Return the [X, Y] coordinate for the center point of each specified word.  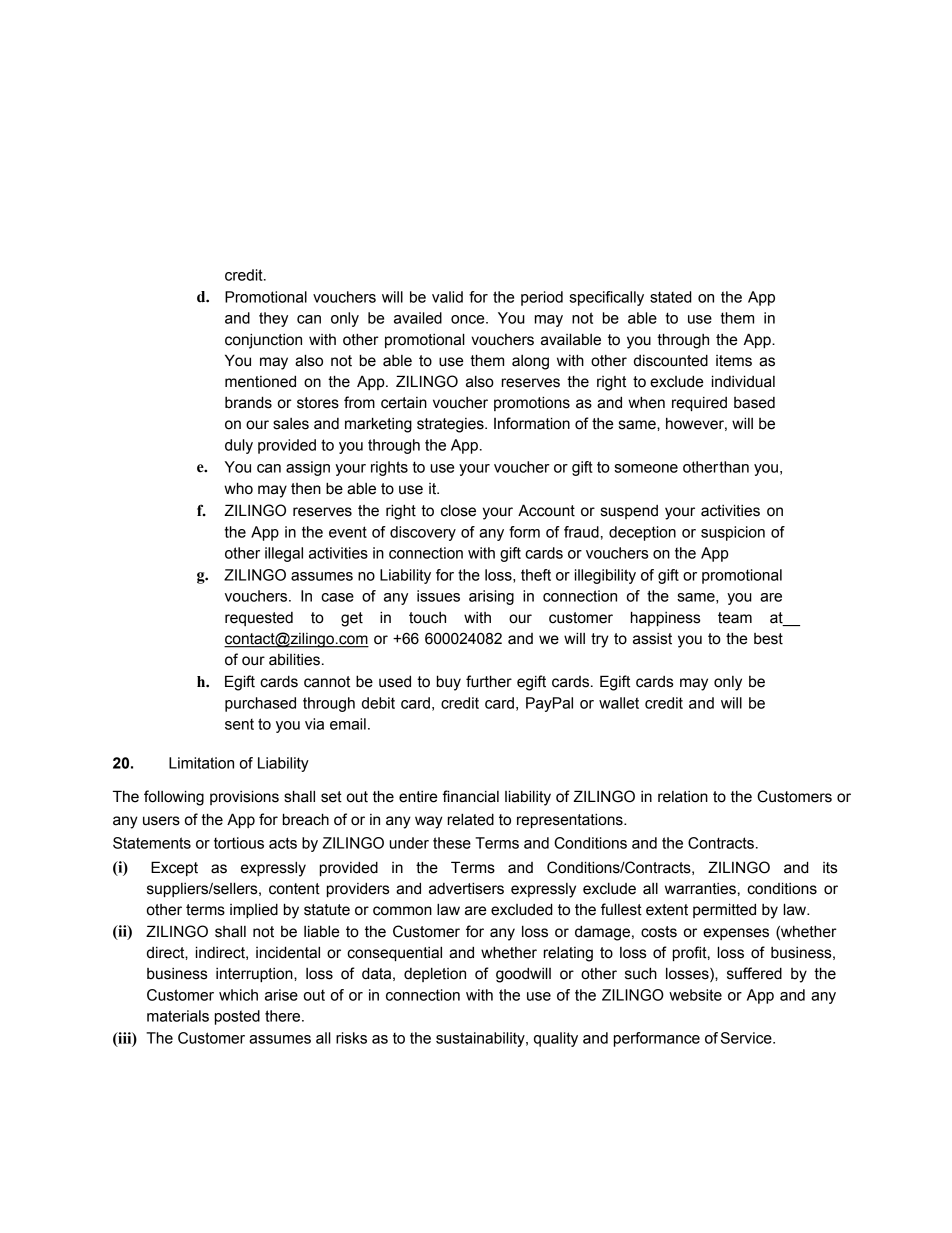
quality [556, 1039]
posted [237, 1017]
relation [683, 797]
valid [447, 297]
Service [747, 1038]
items [734, 361]
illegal [284, 554]
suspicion [733, 533]
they [273, 319]
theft [536, 575]
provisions [244, 797]
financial [470, 796]
